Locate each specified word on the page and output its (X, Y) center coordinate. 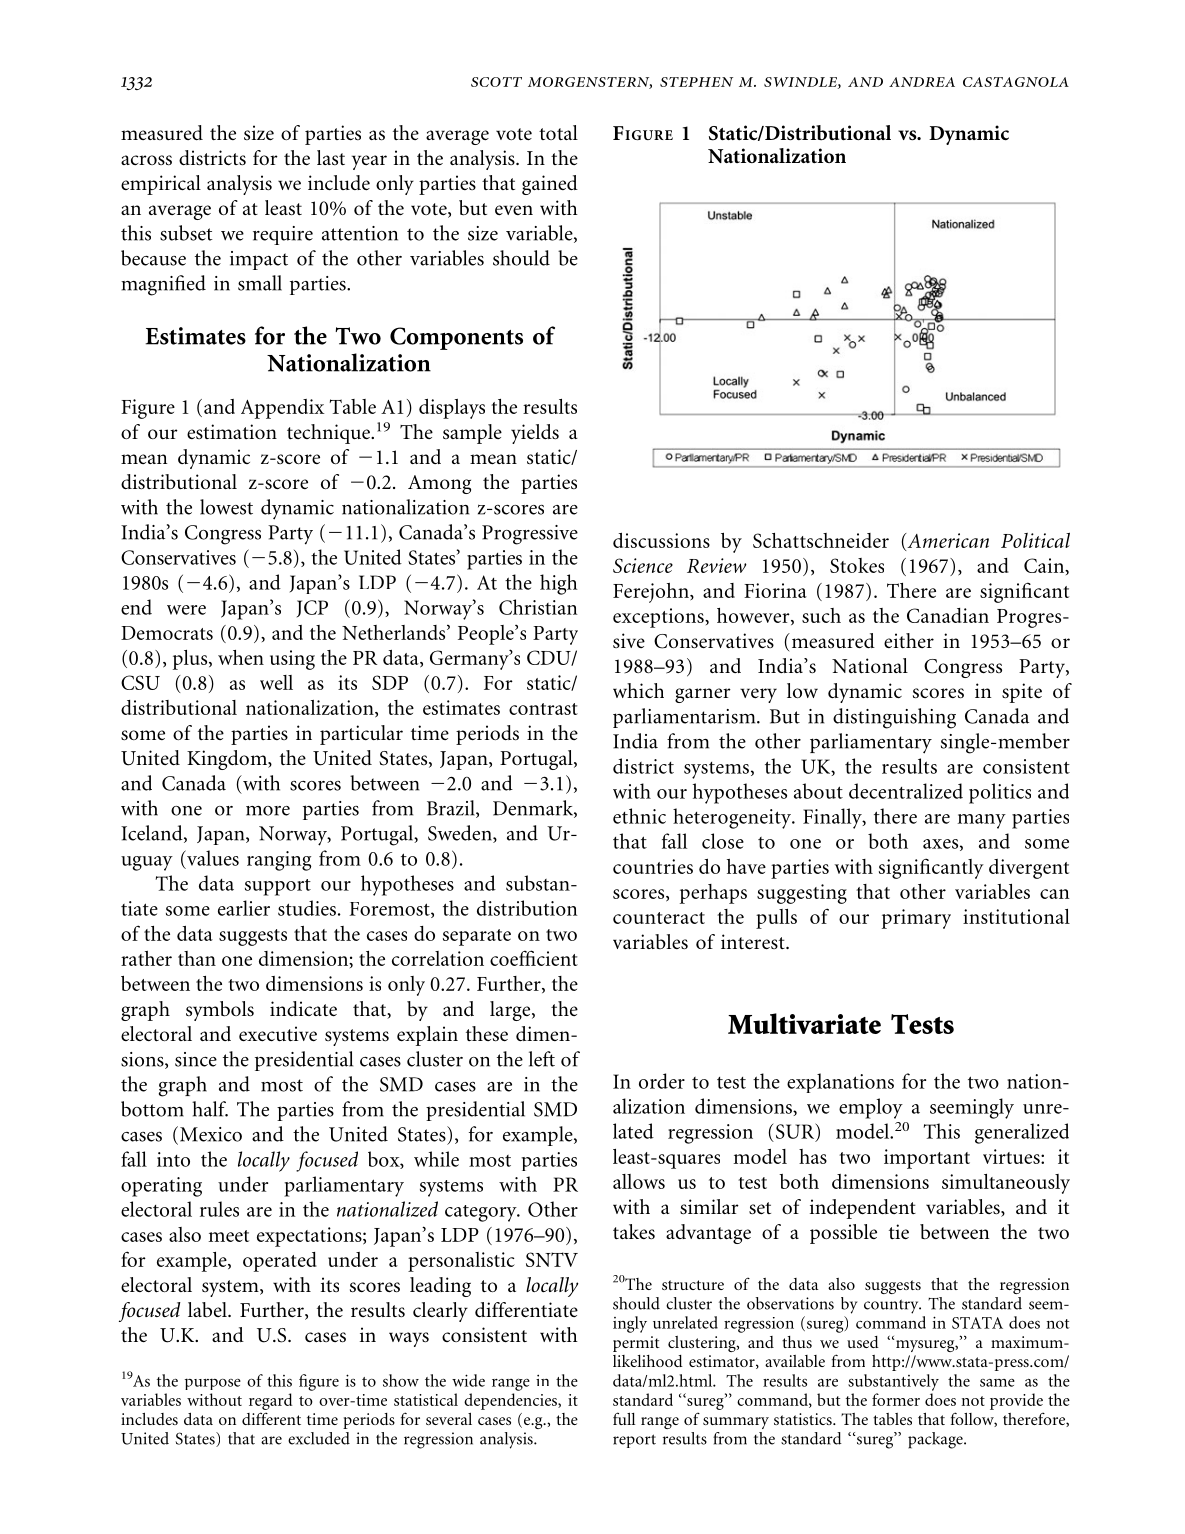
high (559, 584)
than (197, 958)
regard (270, 1401)
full (624, 1418)
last (331, 157)
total (558, 132)
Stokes (857, 565)
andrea (922, 82)
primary (916, 919)
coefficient (534, 958)
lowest (226, 507)
